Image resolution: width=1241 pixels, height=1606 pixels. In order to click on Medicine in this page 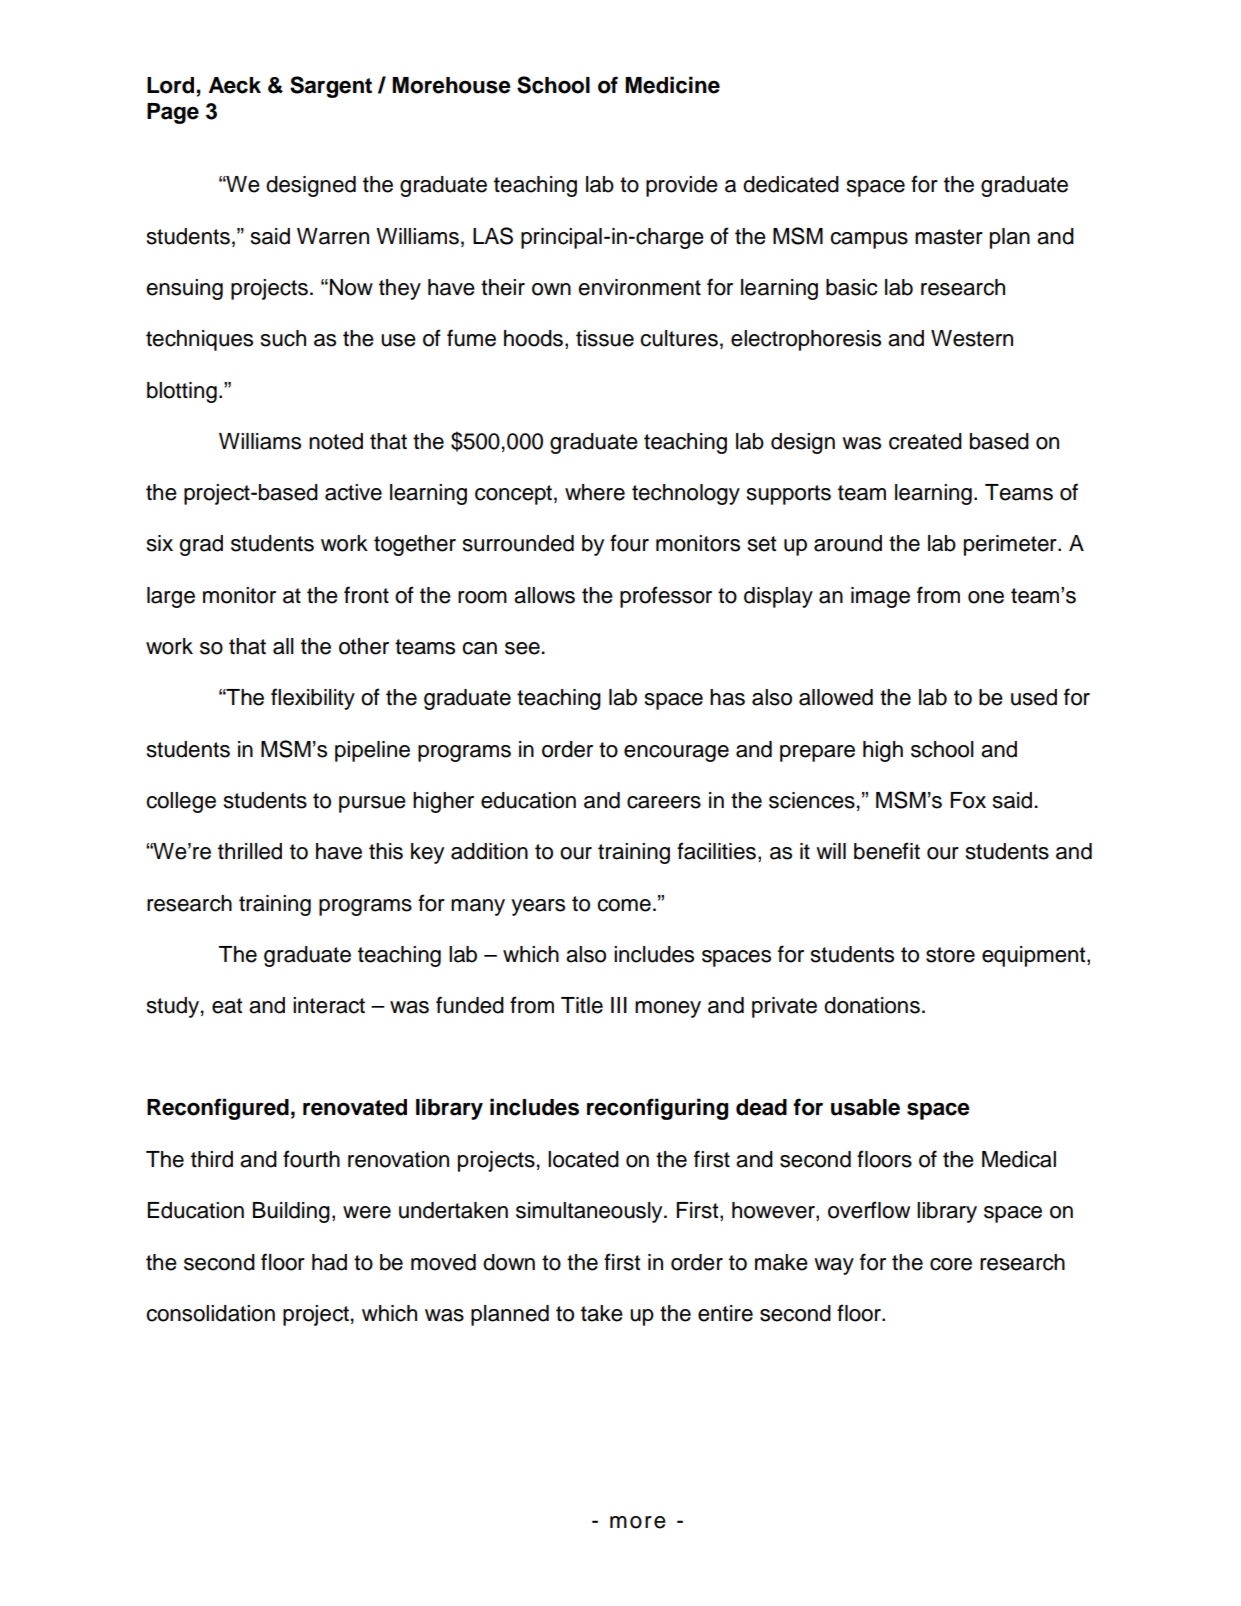, I will do `click(672, 85)`.
